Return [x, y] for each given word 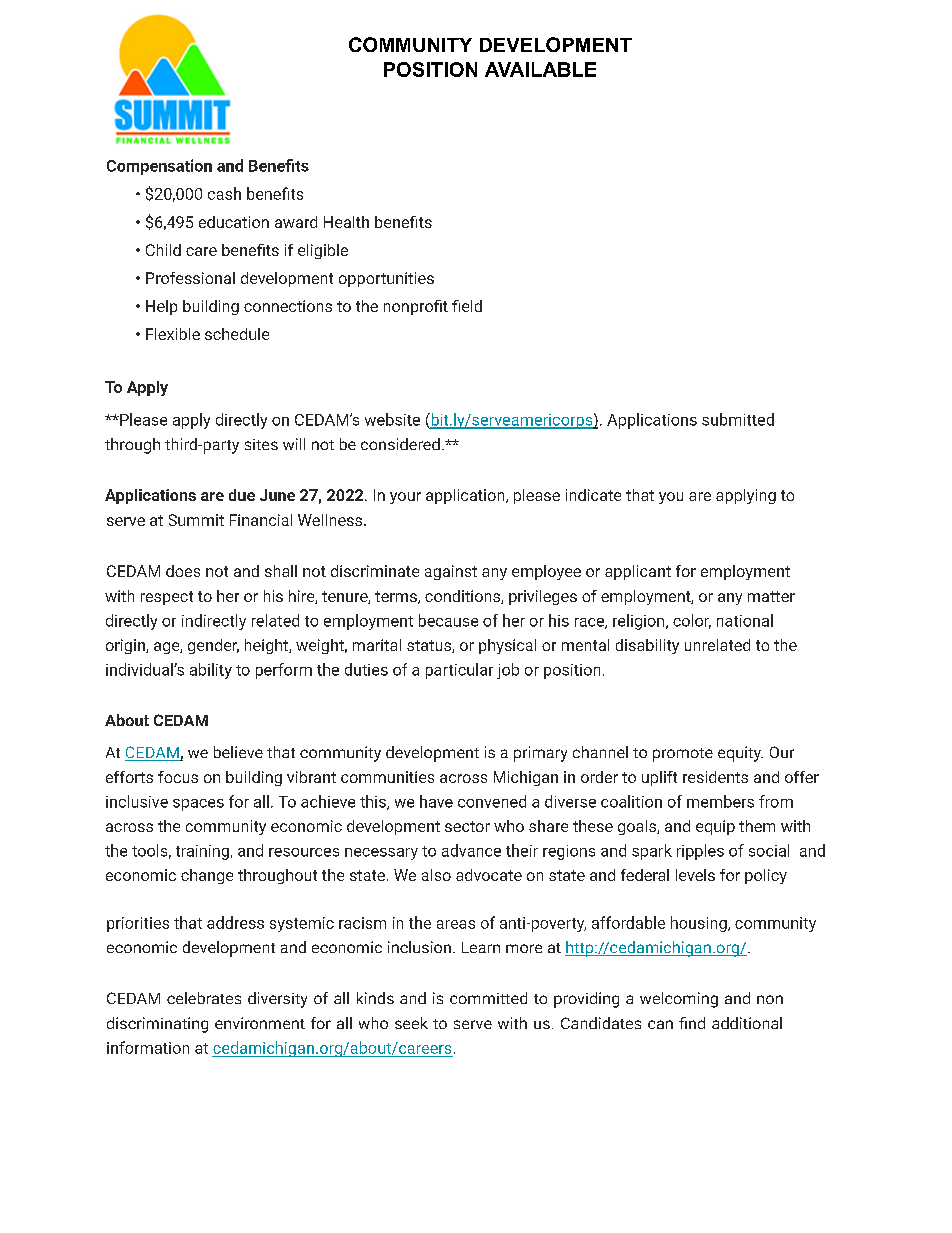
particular [459, 671]
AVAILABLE [540, 69]
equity [740, 754]
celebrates [204, 998]
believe [238, 752]
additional [747, 1023]
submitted [738, 419]
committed [488, 998]
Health [346, 222]
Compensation [159, 167]
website [392, 419]
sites [261, 444]
